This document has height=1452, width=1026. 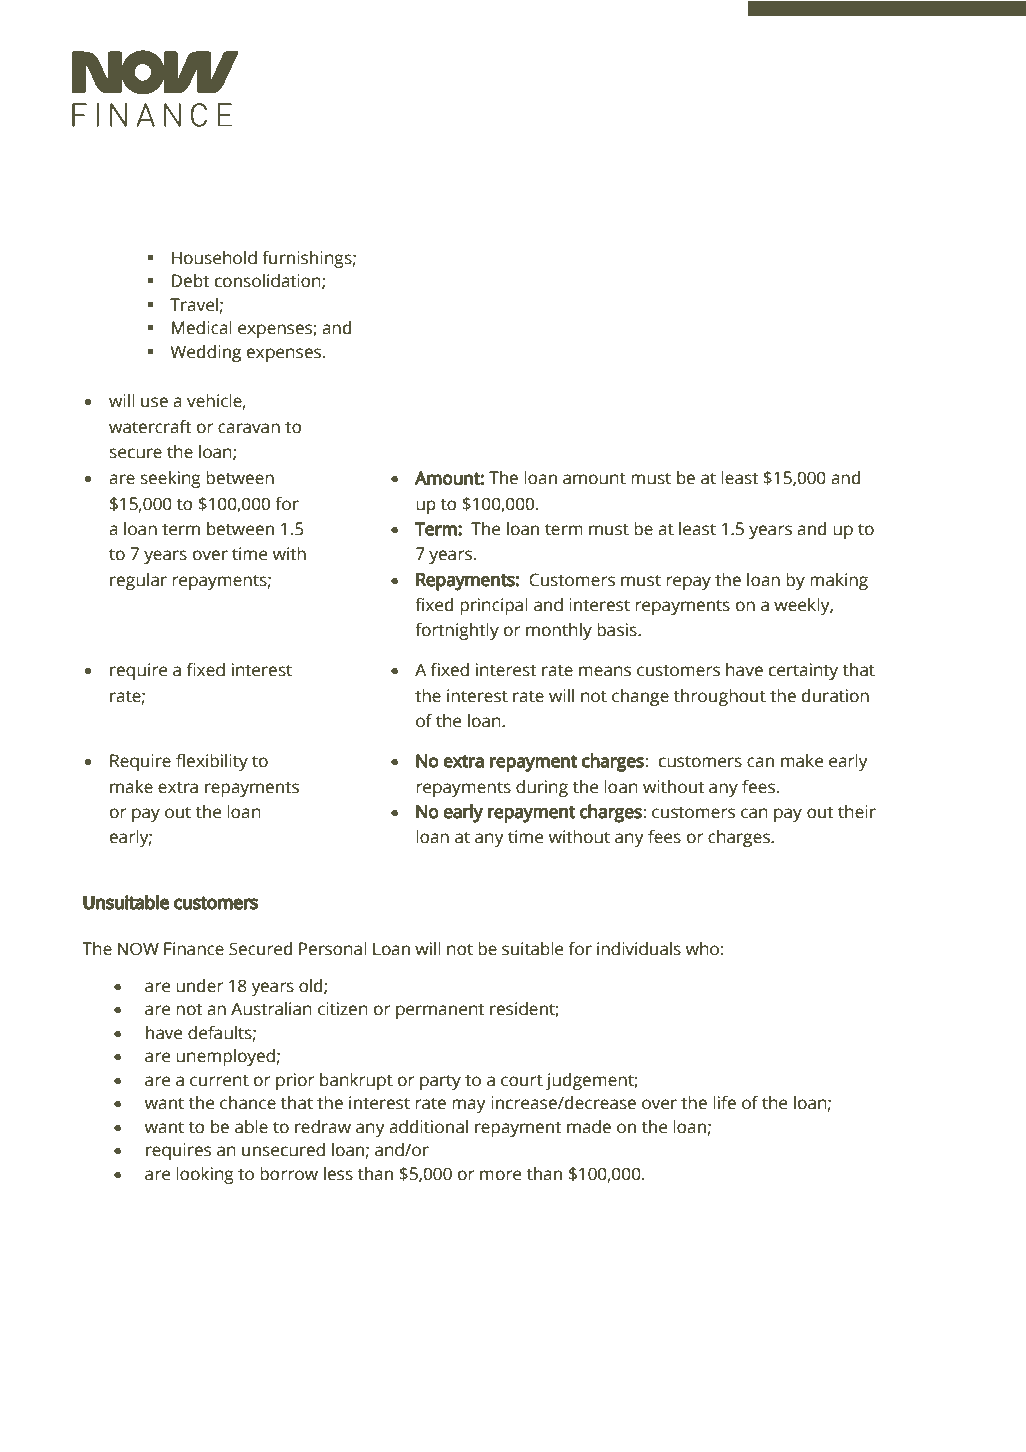 What do you see at coordinates (720, 697) in the document?
I see `throughout` at bounding box center [720, 697].
